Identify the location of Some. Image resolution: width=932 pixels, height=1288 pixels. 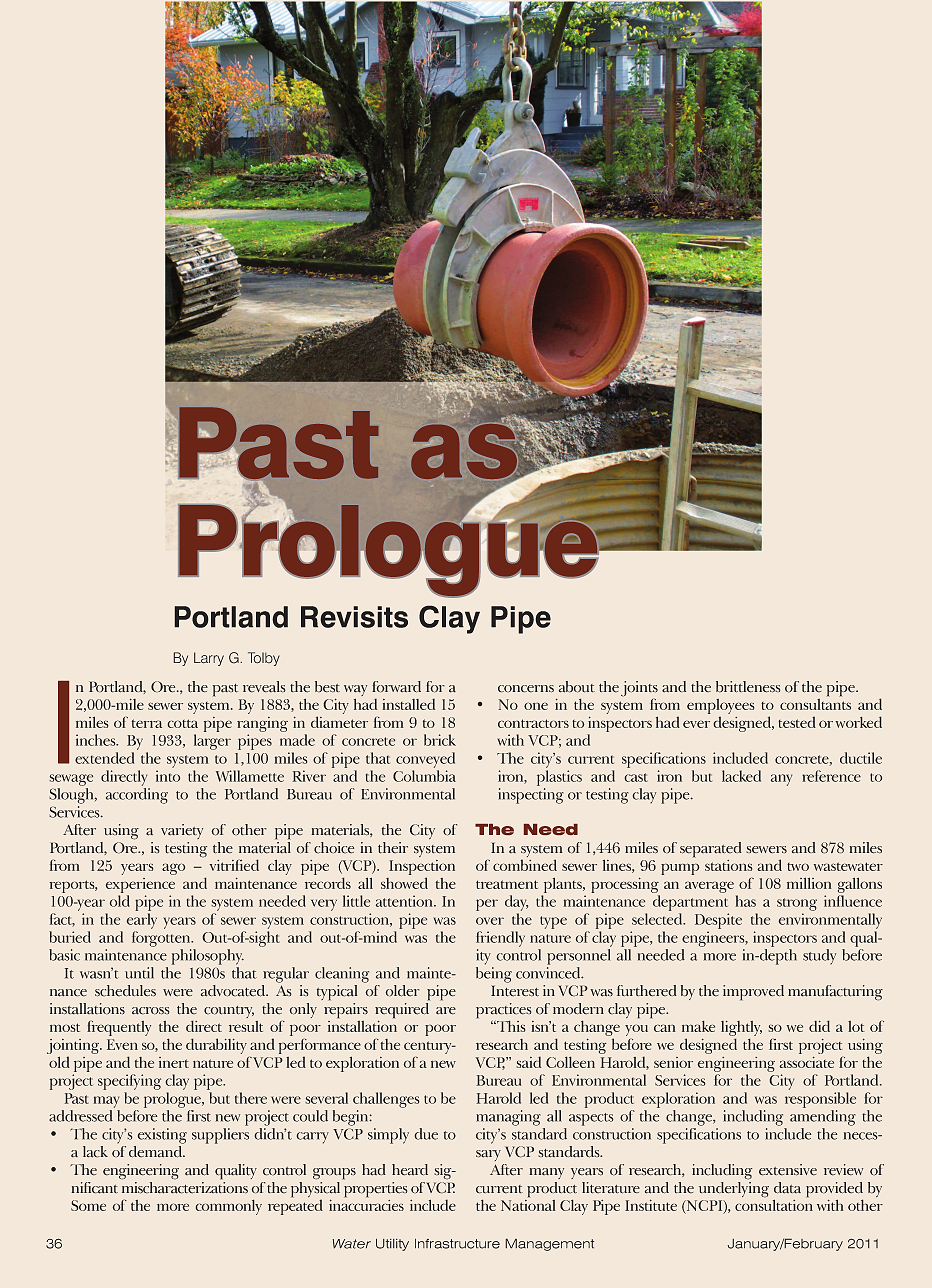
(88, 1205).
